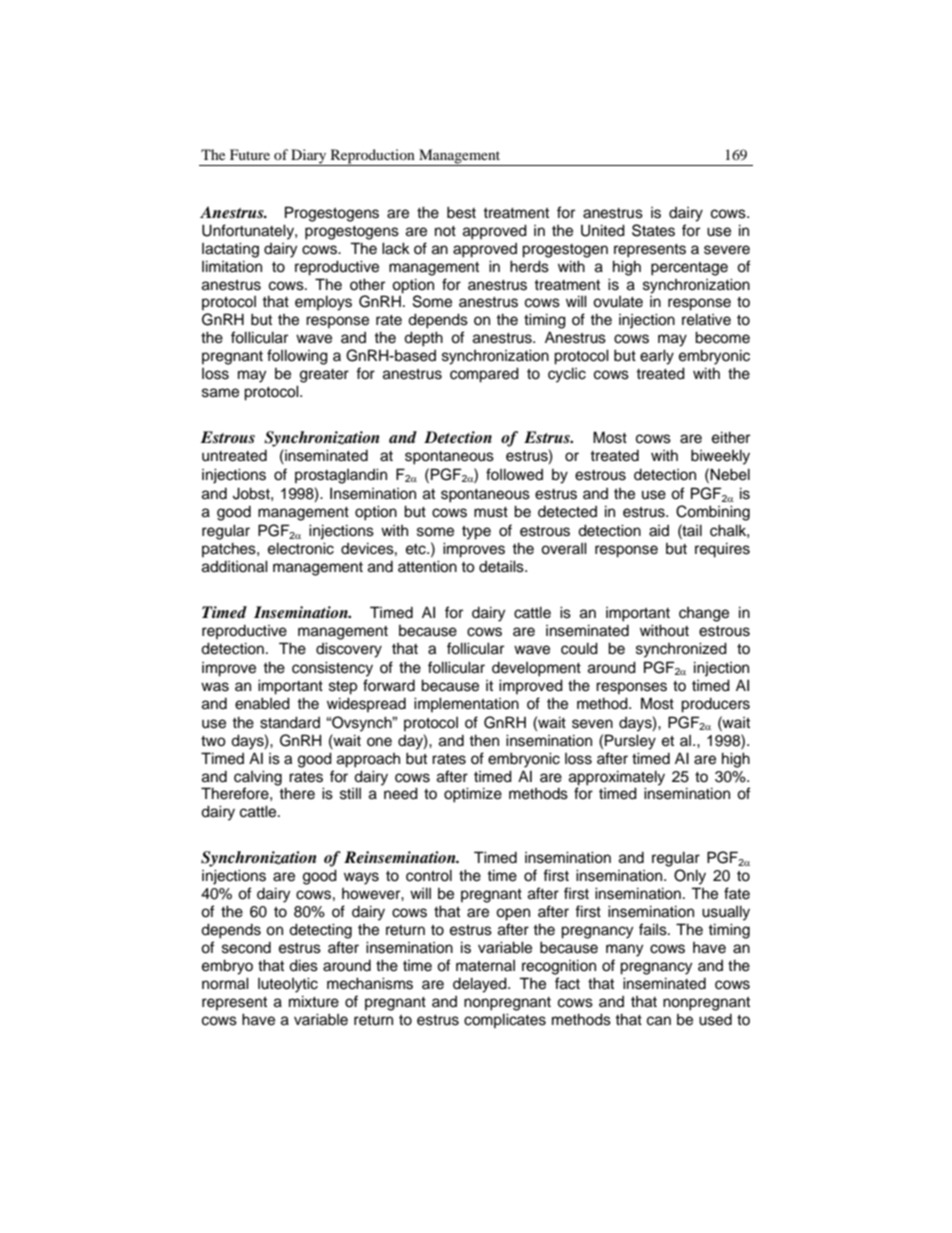  I want to click on calving, so click(258, 778).
